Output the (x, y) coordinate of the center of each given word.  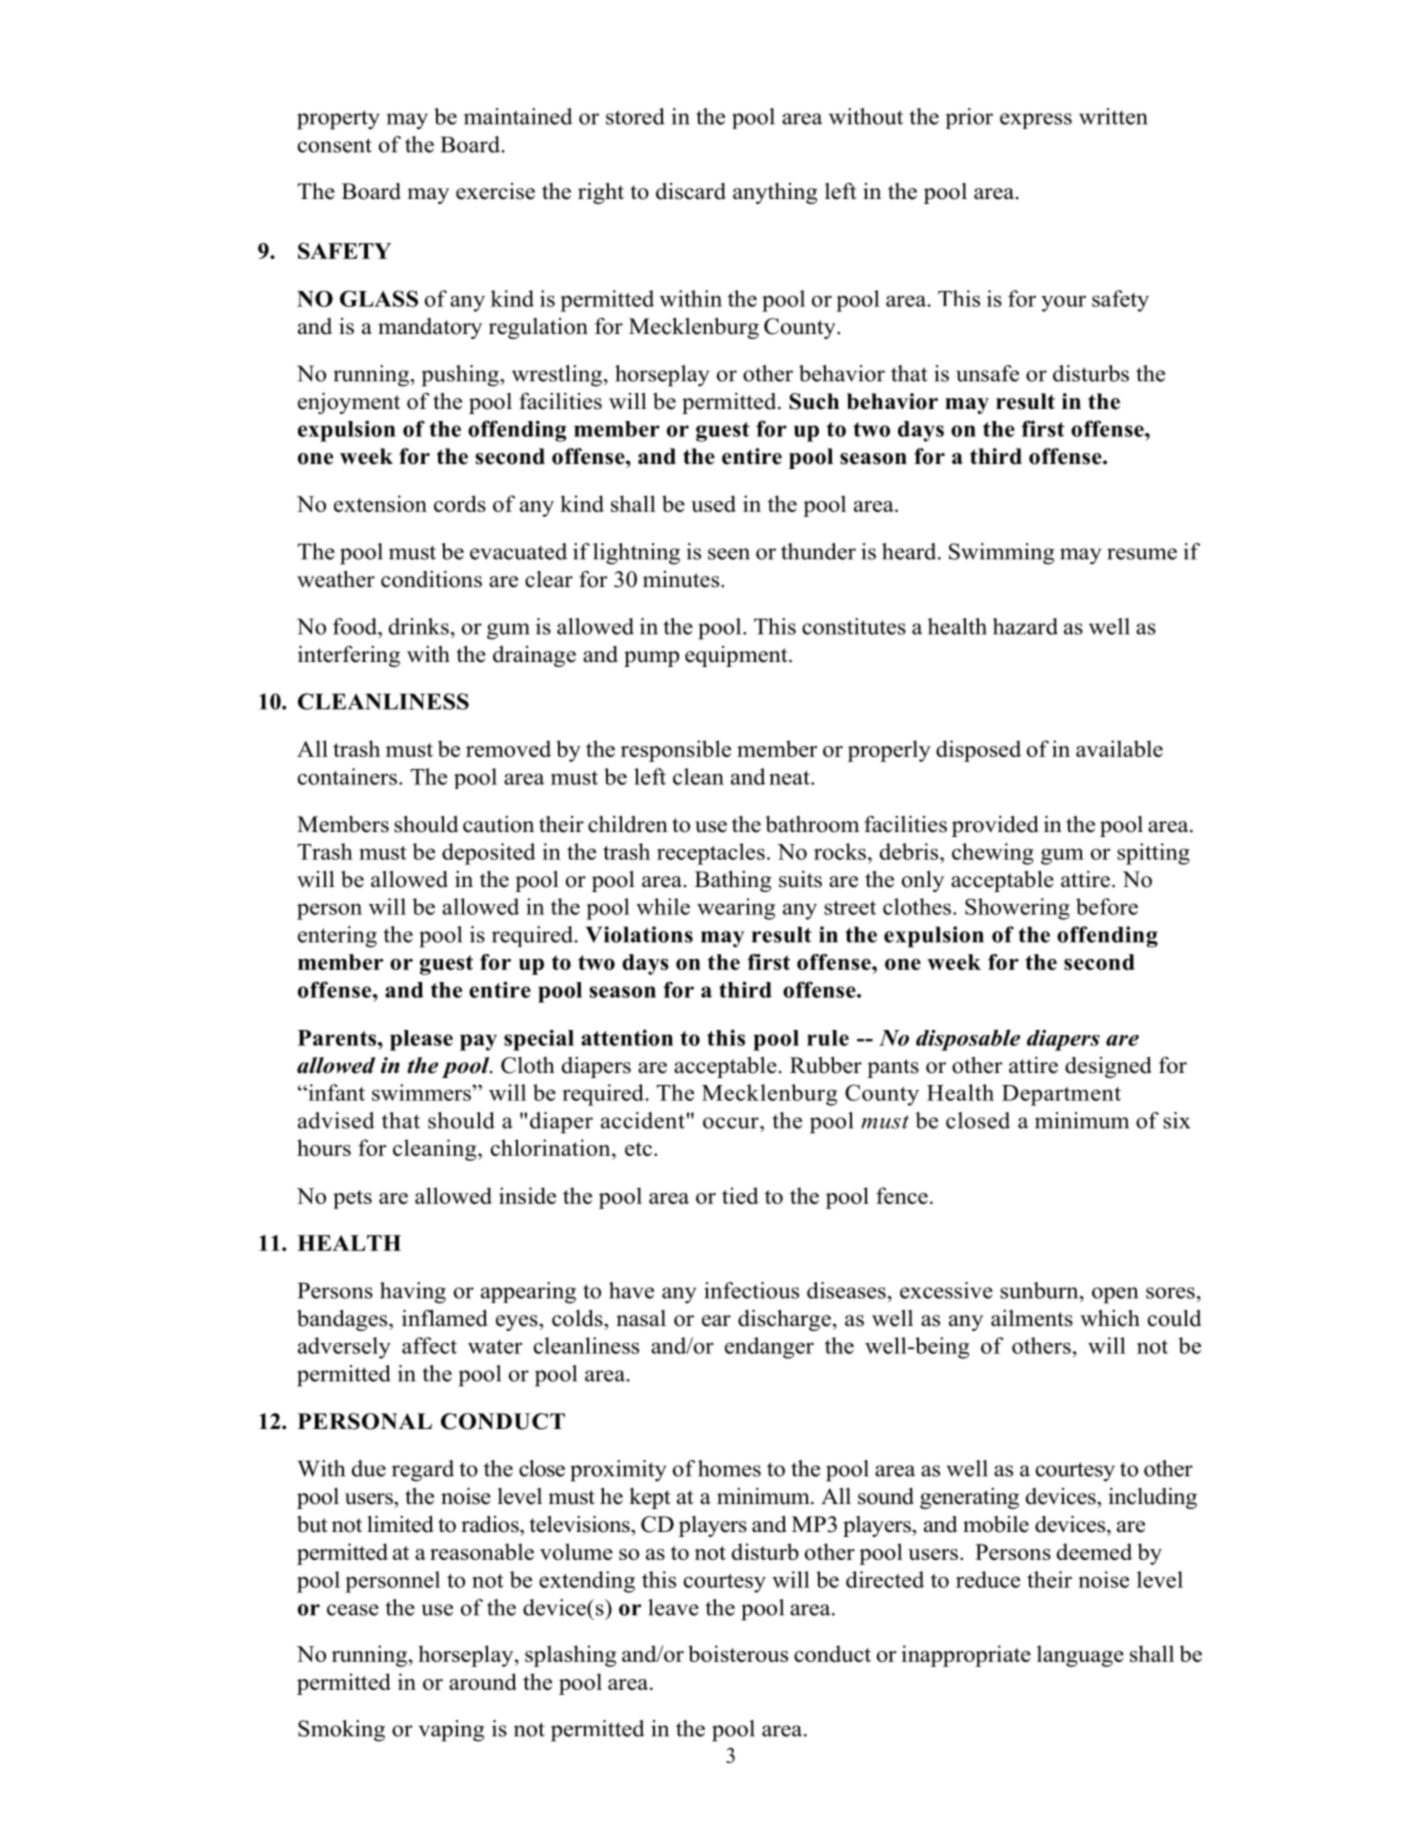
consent (335, 145)
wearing (736, 909)
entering (337, 937)
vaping (451, 1731)
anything (775, 193)
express (1036, 121)
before (1107, 906)
